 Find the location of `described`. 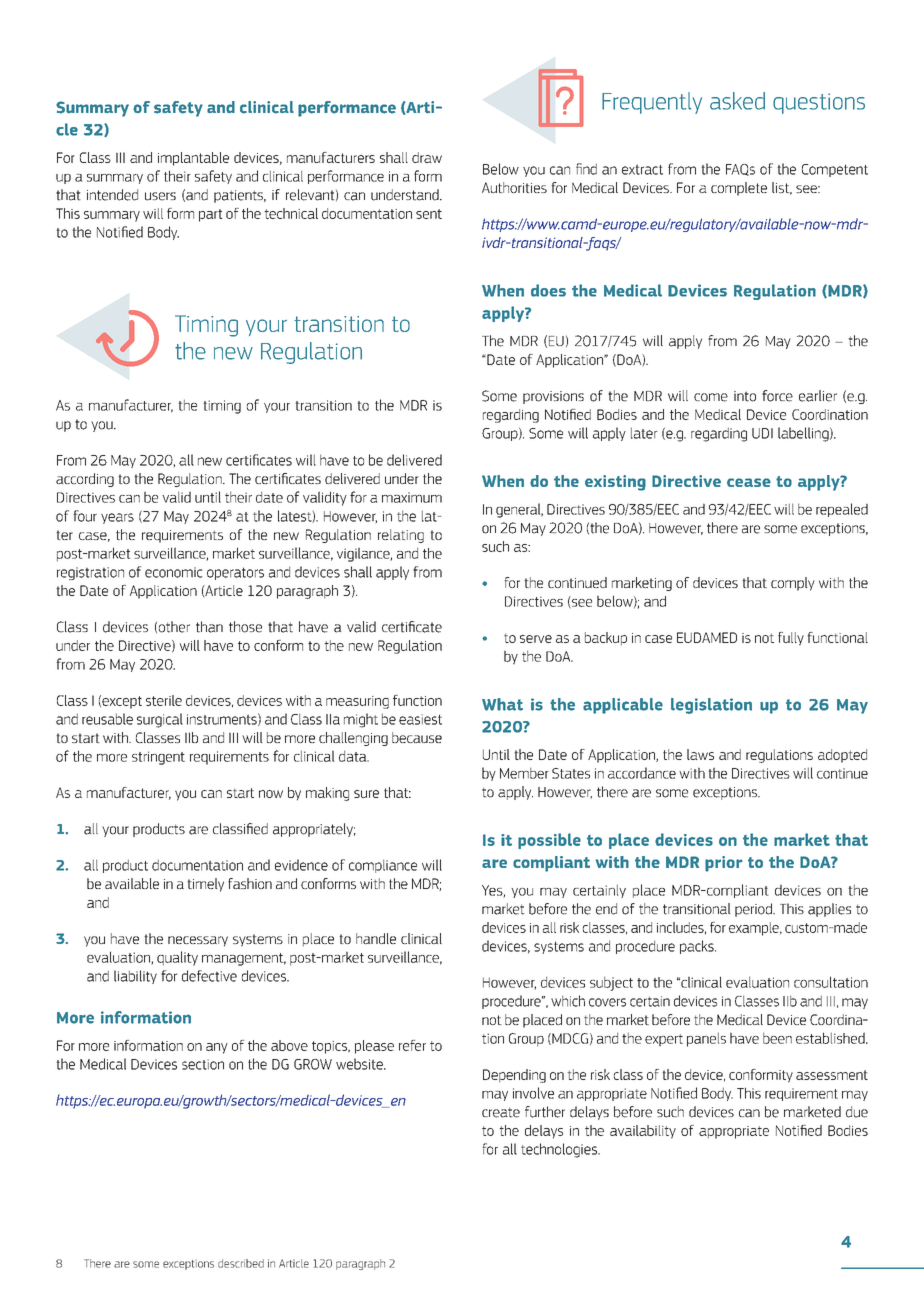

described is located at coordinates (241, 1263).
